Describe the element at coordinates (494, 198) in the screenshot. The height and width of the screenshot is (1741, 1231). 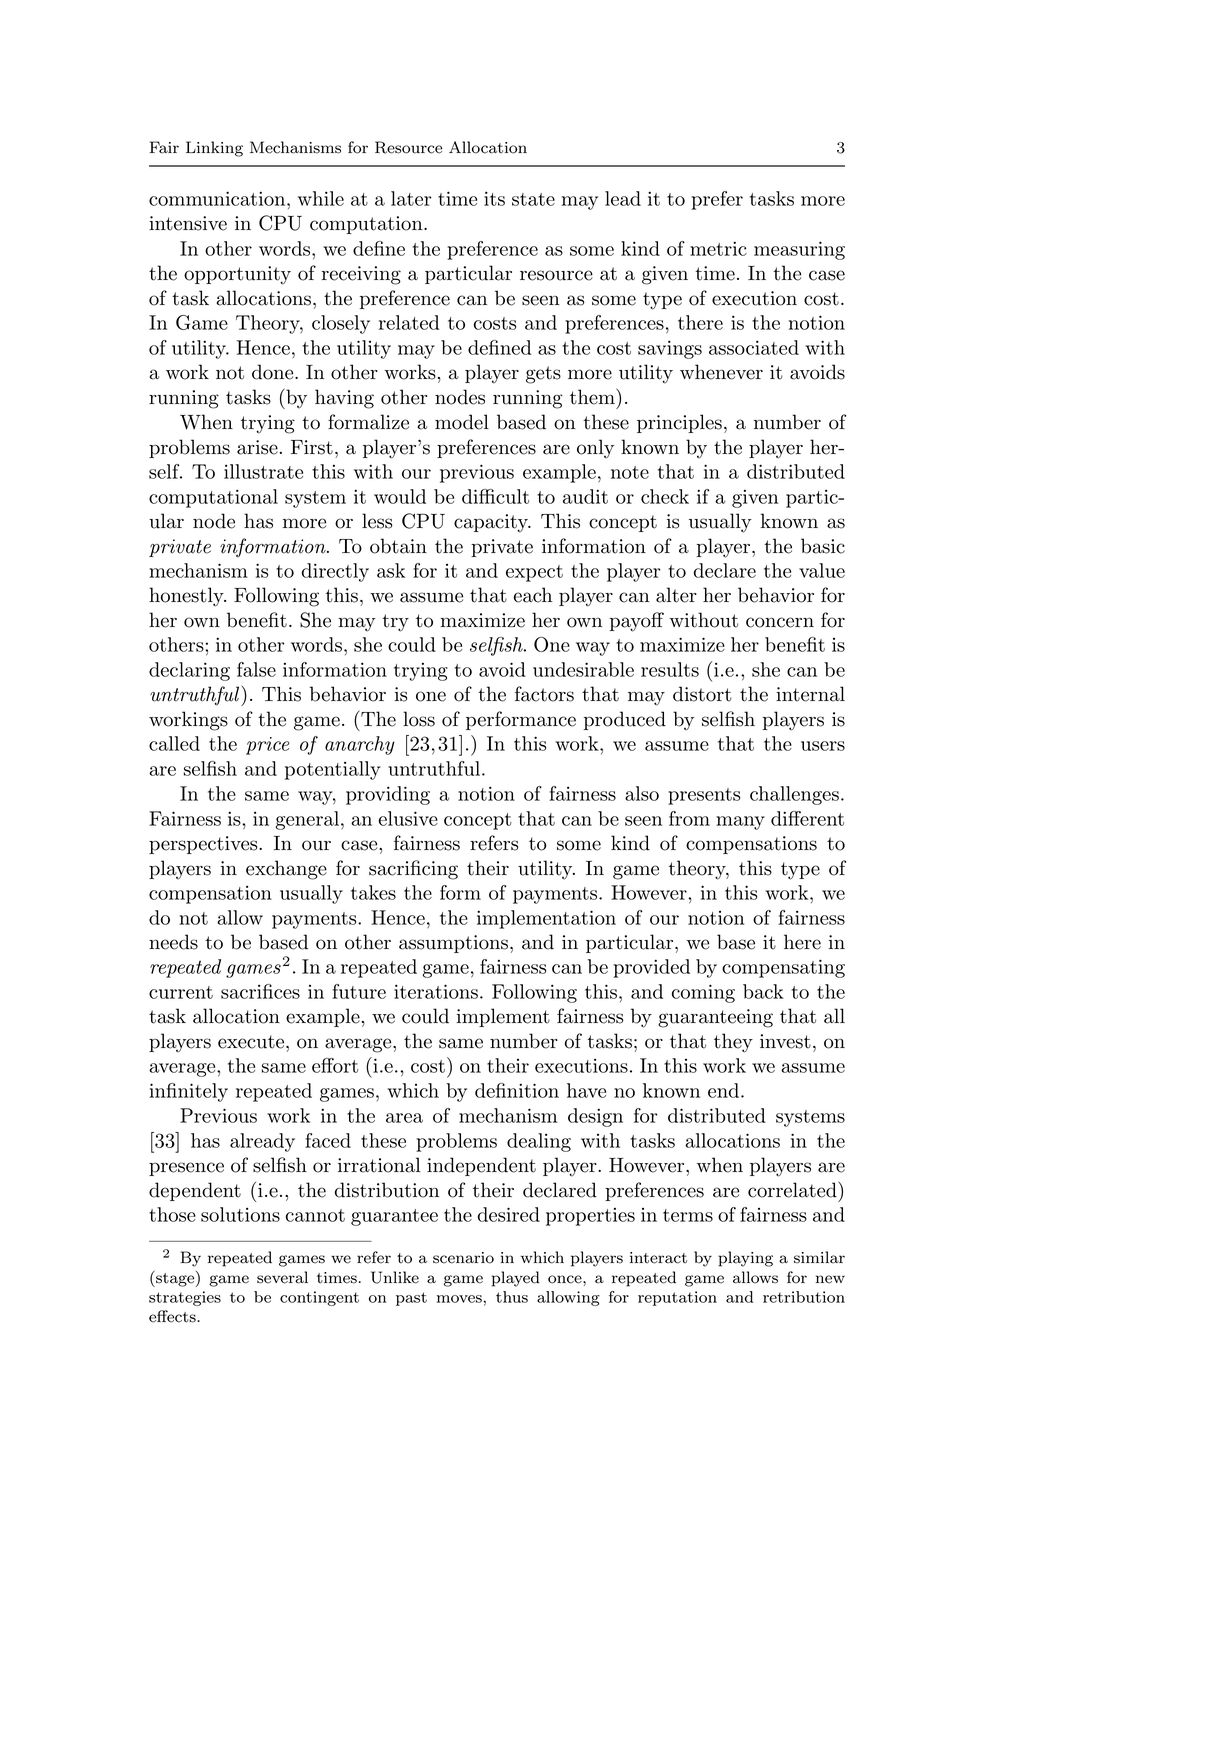
I see `its` at that location.
